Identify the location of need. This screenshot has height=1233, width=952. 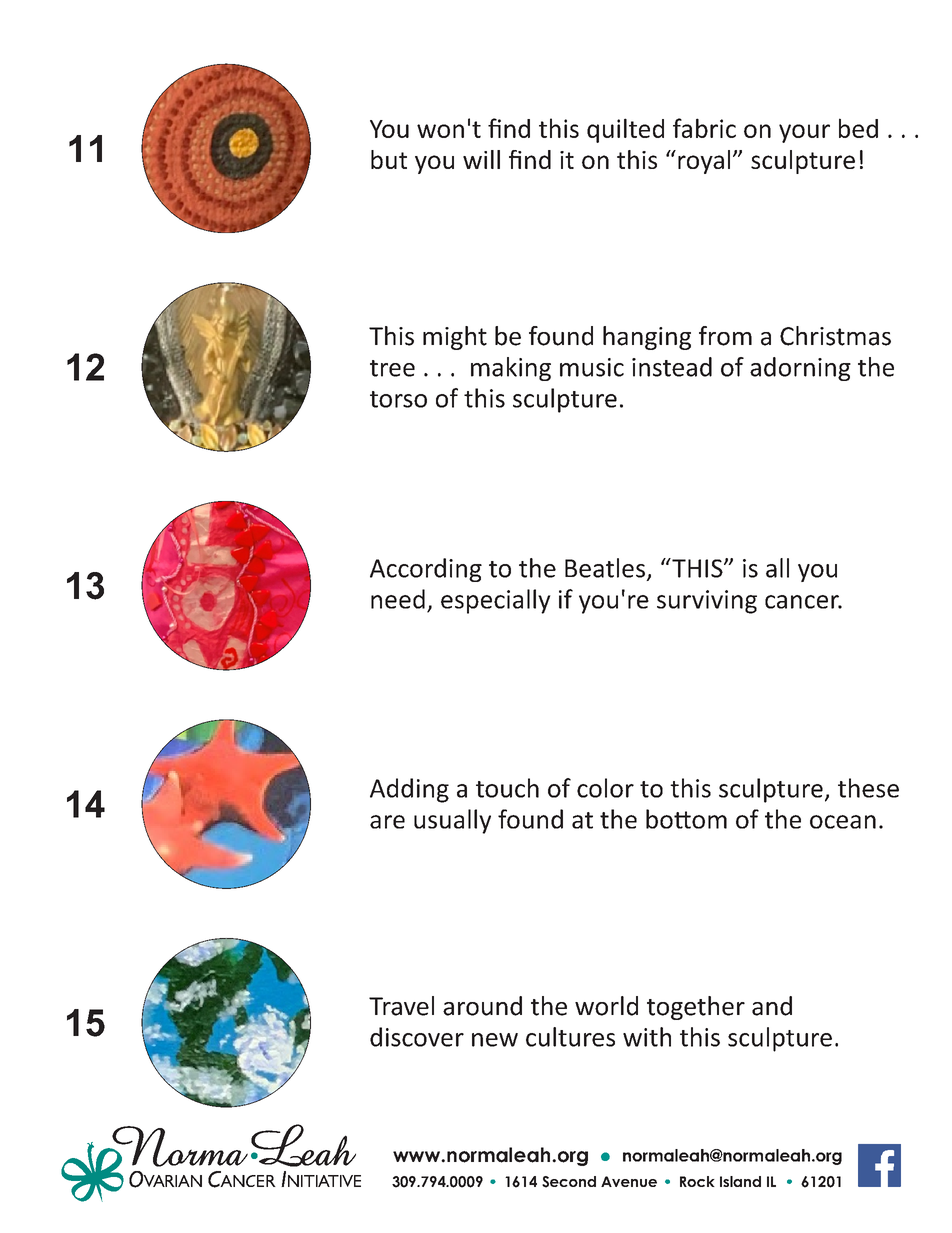
(398, 599).
